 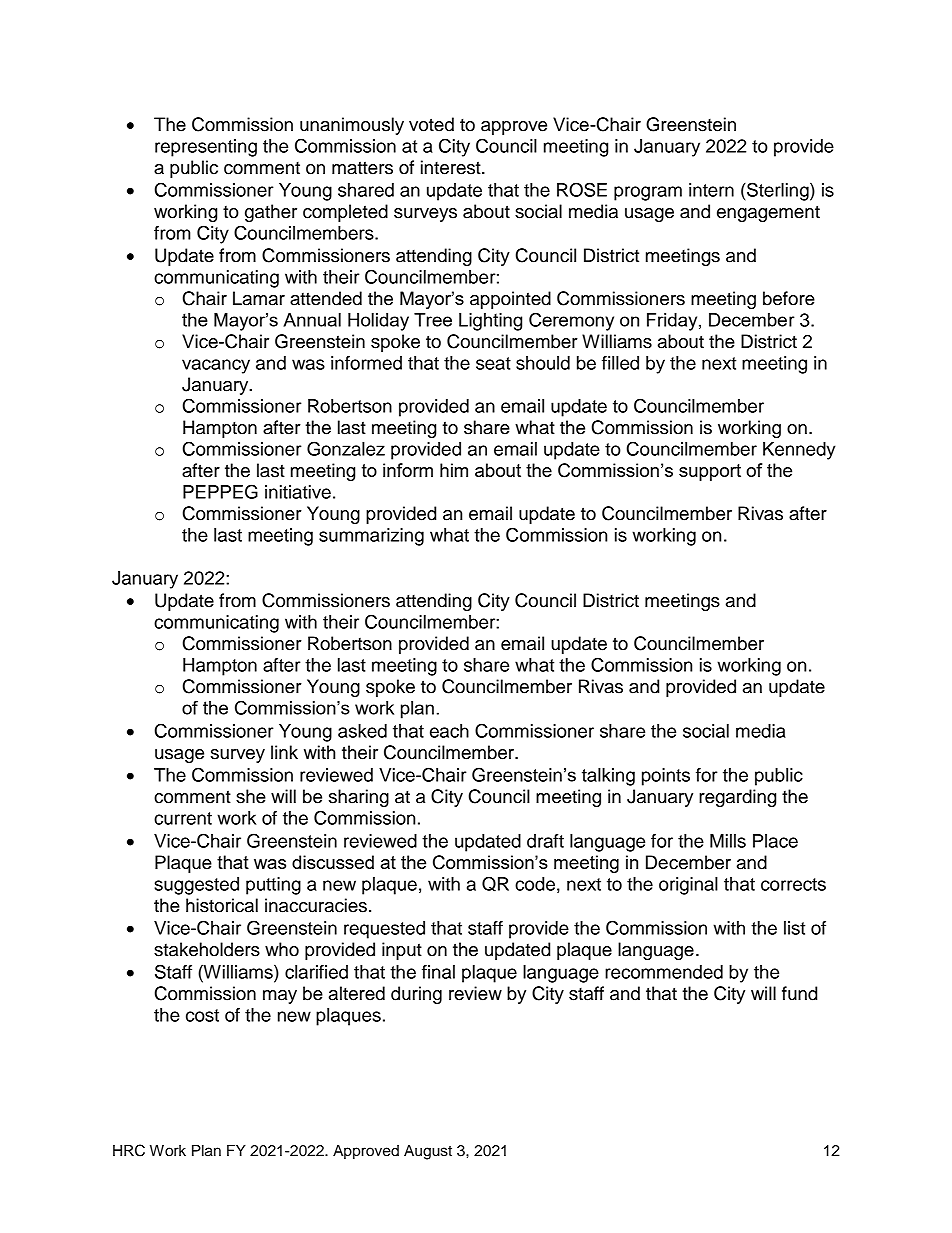 What do you see at coordinates (129, 1150) in the page?
I see `HRC` at bounding box center [129, 1150].
